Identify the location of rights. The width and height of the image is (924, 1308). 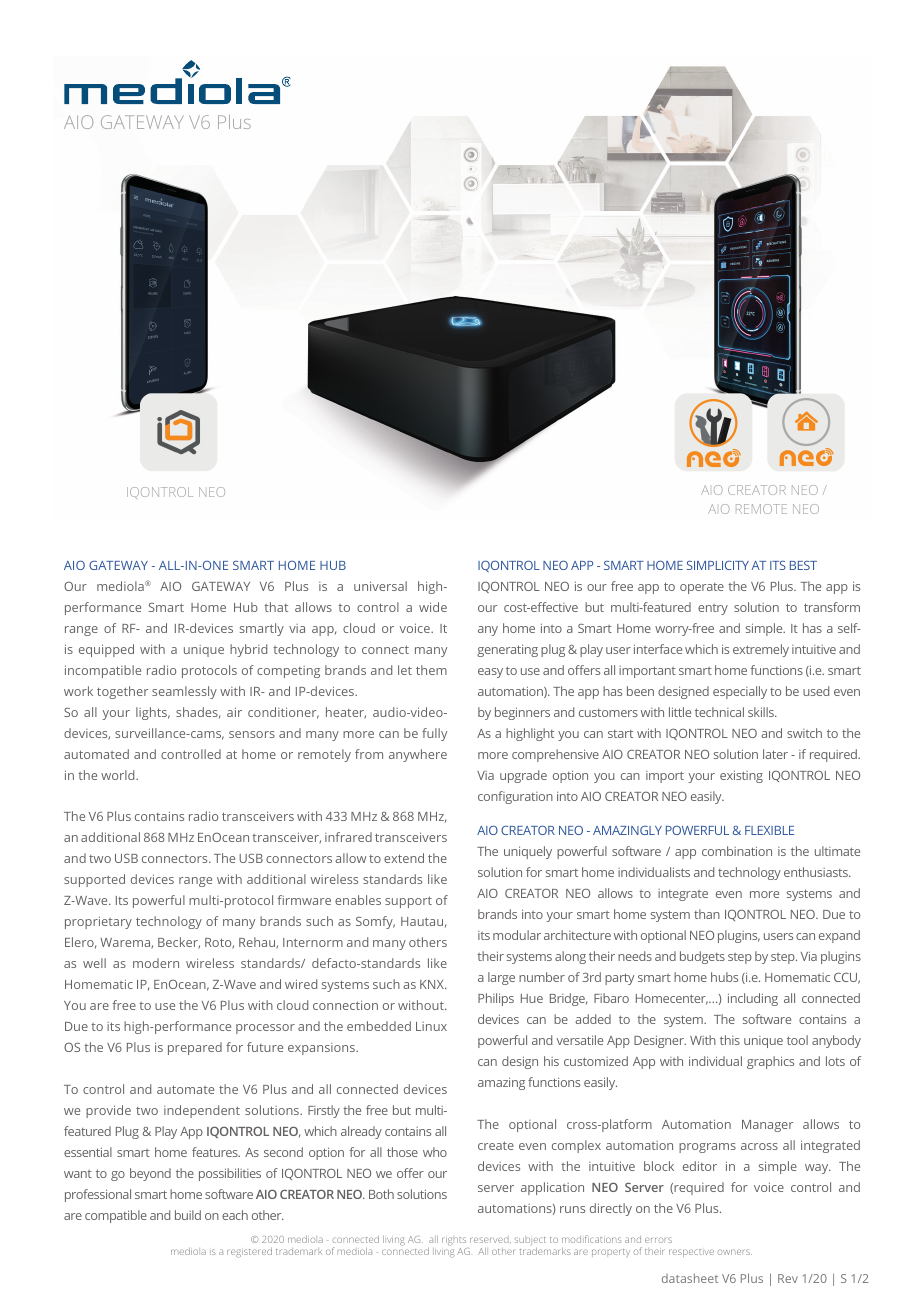
(454, 1241).
